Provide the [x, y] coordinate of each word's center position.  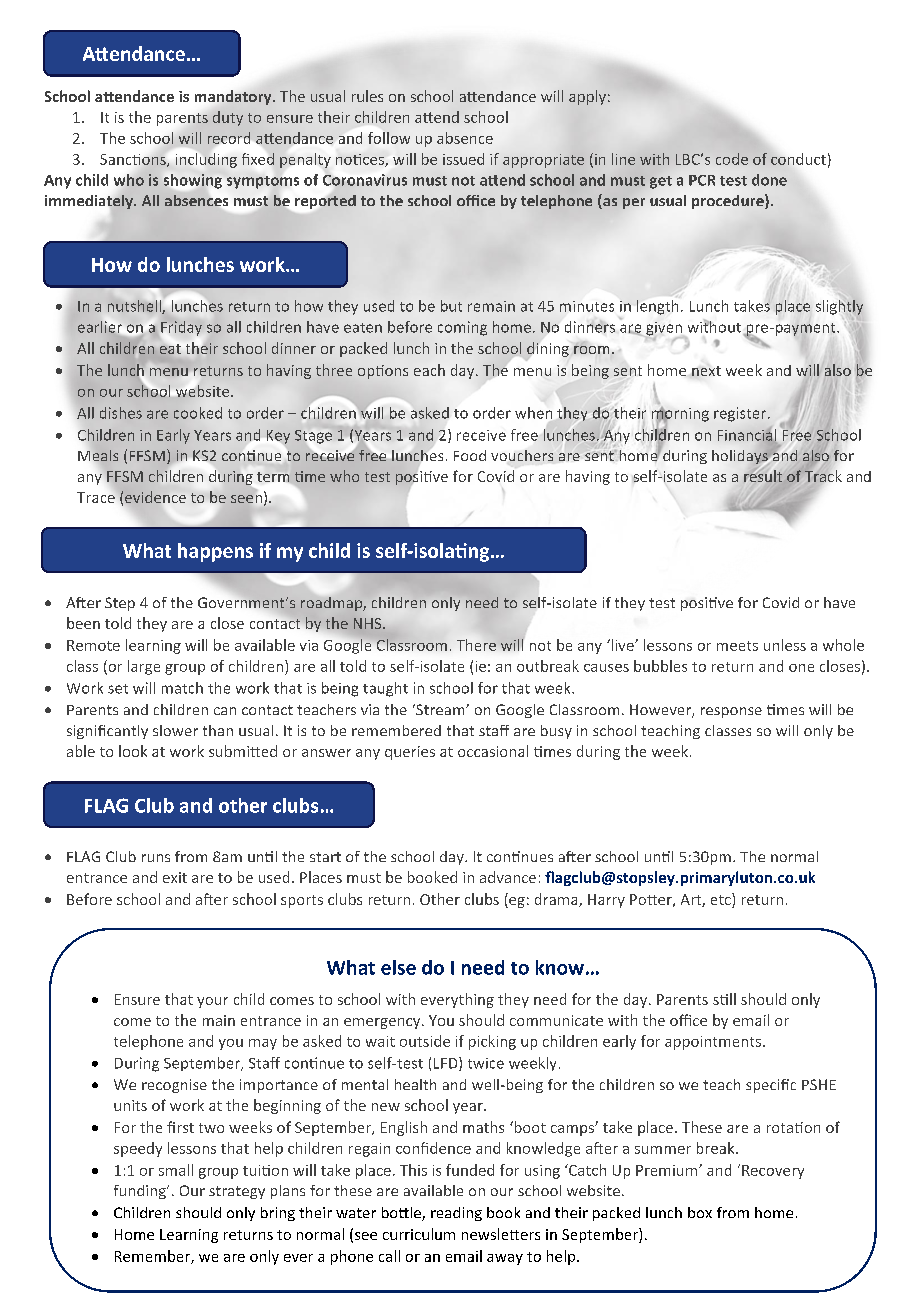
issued [463, 159]
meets [737, 646]
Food [470, 455]
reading [456, 1214]
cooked [198, 413]
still [724, 999]
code [732, 159]
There [476, 645]
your [212, 1002]
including [206, 160]
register [740, 414]
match [182, 688]
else [398, 967]
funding [141, 1192]
